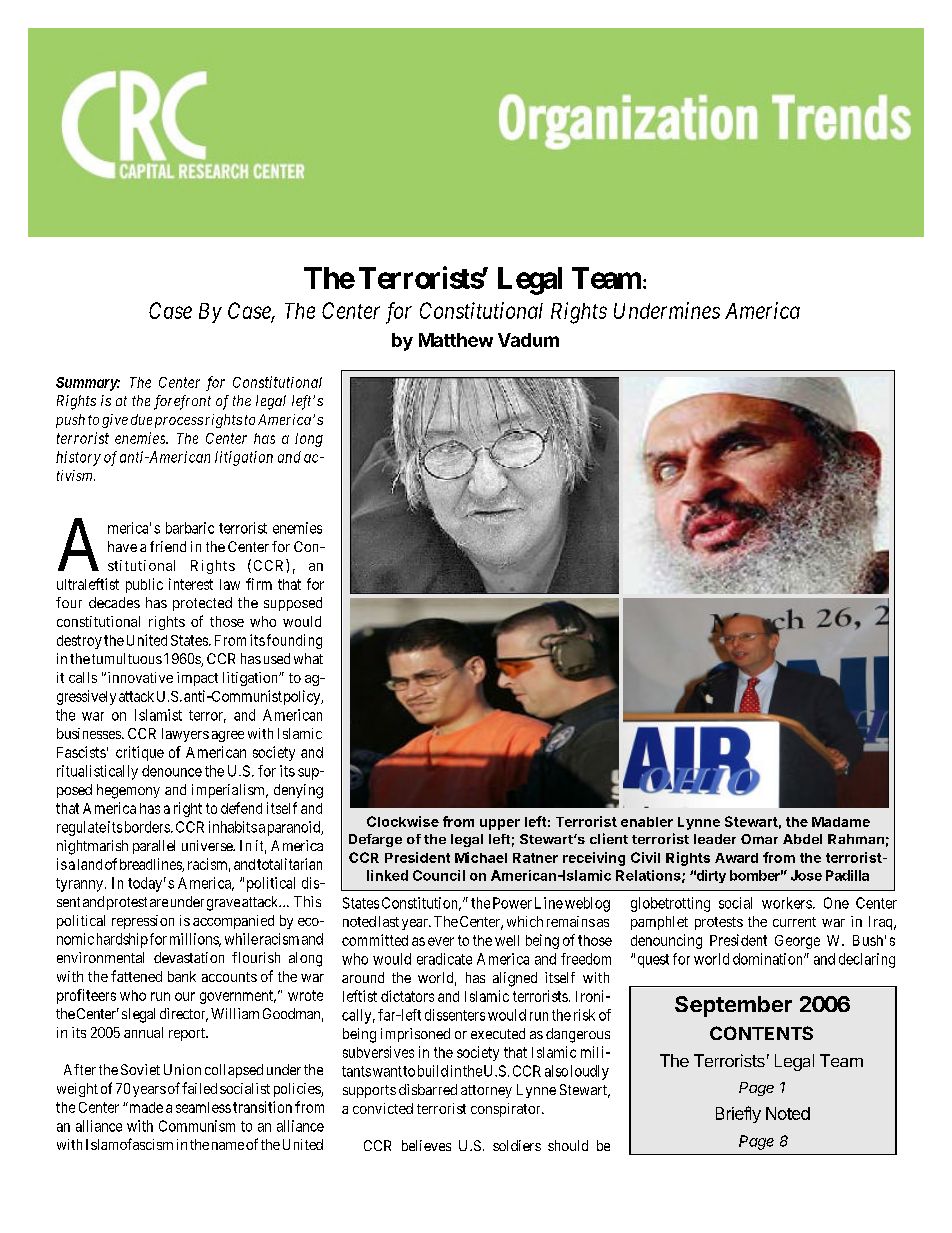 This screenshot has width=952, height=1233. What do you see at coordinates (481, 857) in the screenshot?
I see `Michael` at bounding box center [481, 857].
